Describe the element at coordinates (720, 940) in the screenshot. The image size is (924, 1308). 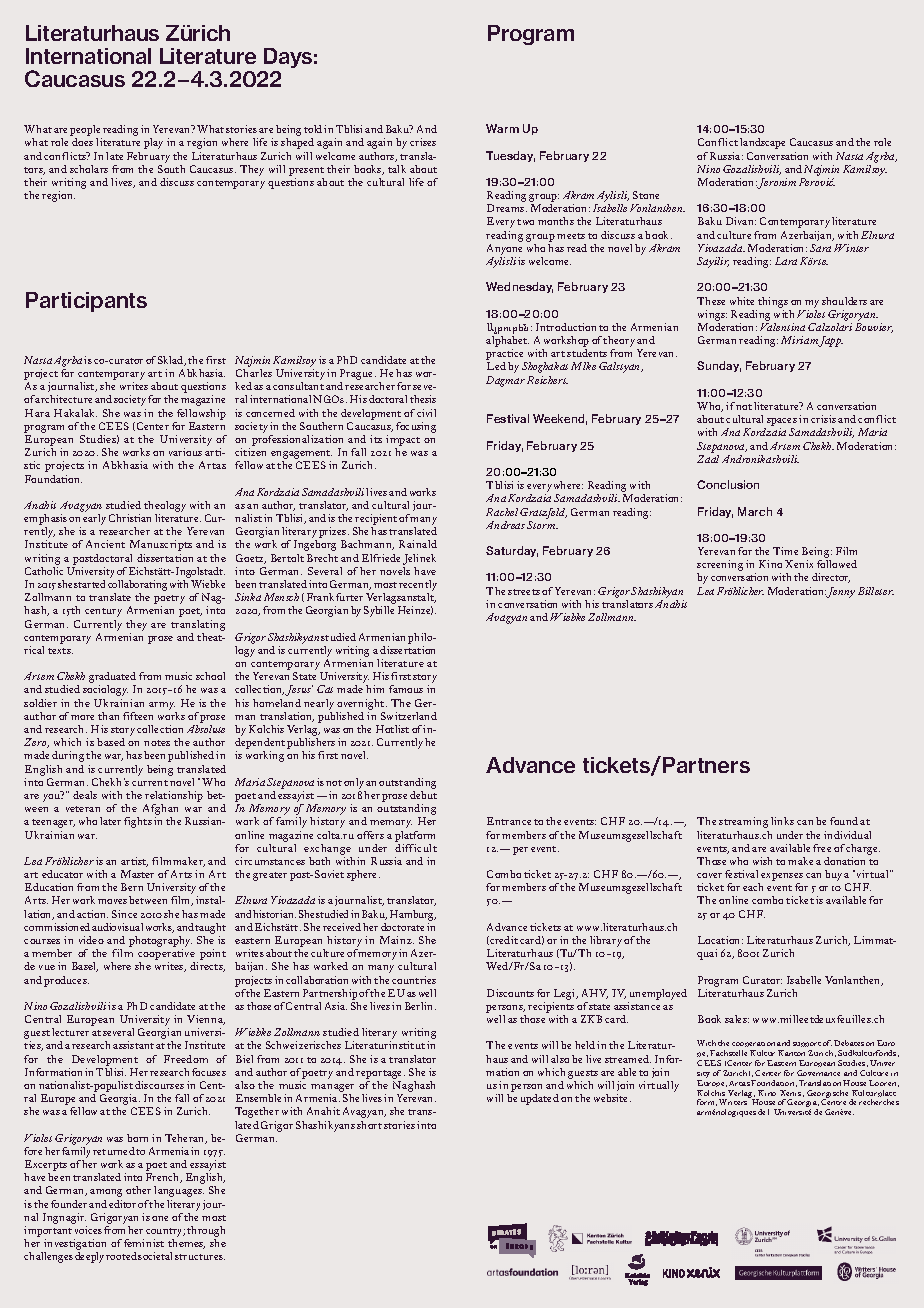
I see `Location` at that location.
